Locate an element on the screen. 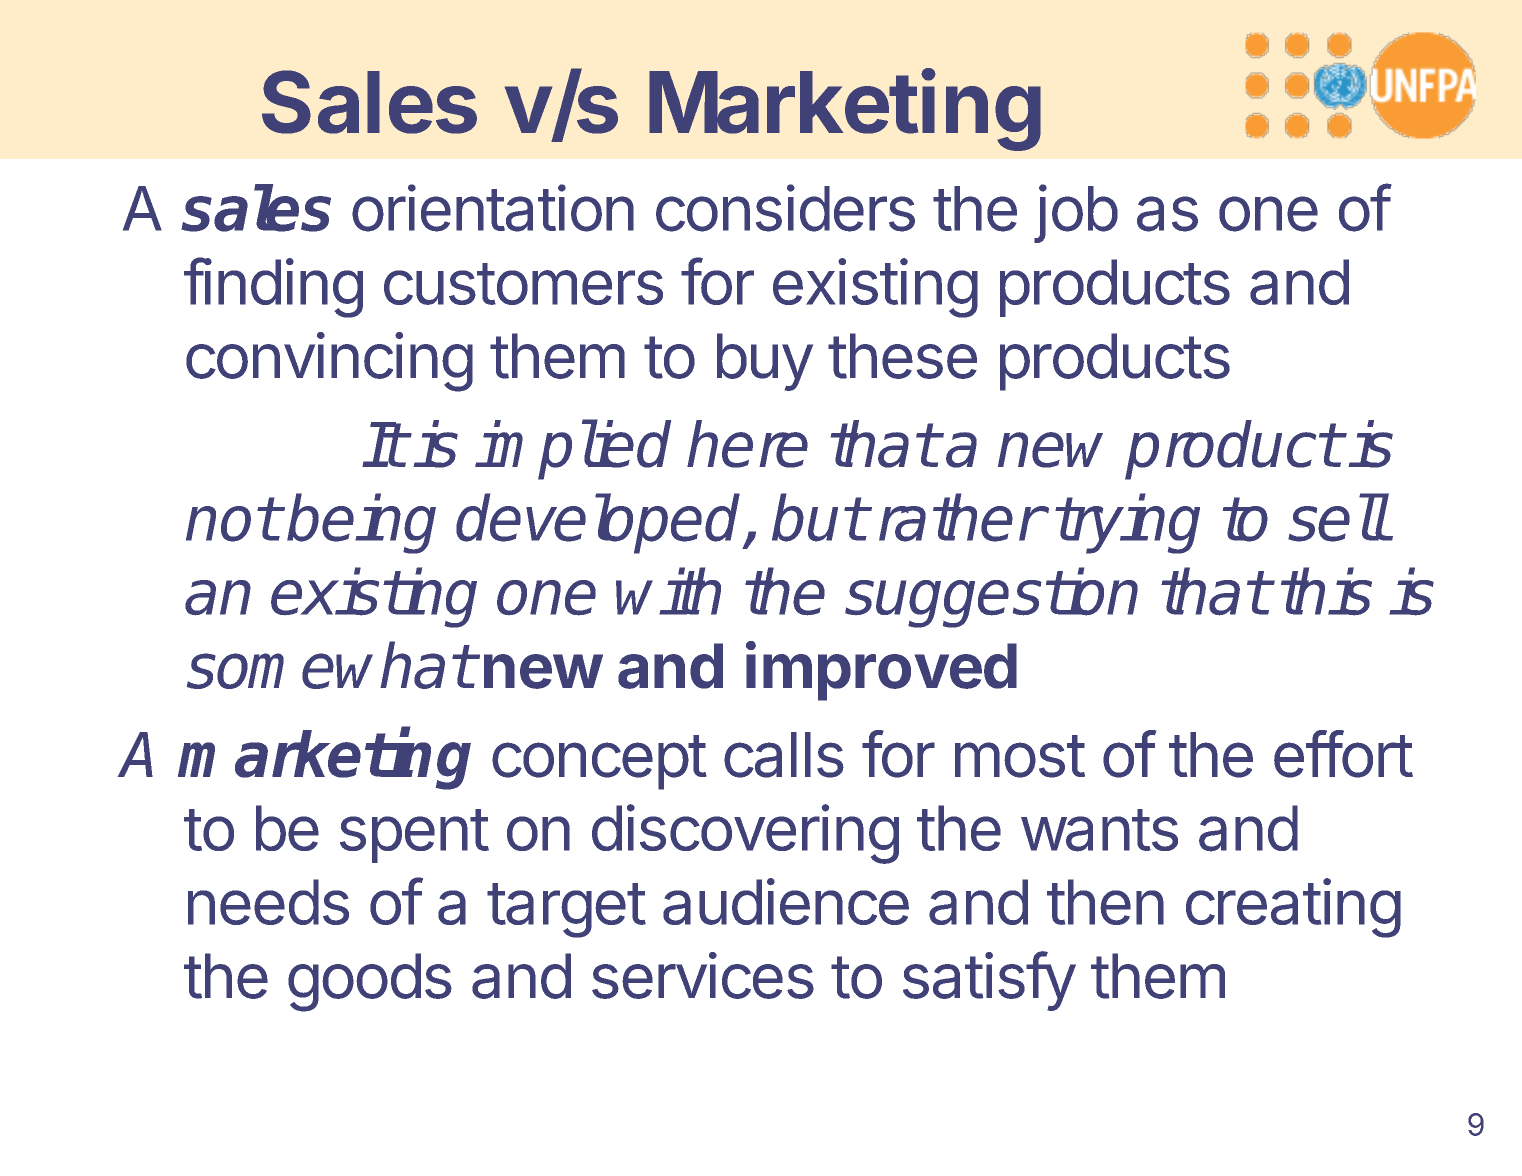  improved is located at coordinates (881, 671).
